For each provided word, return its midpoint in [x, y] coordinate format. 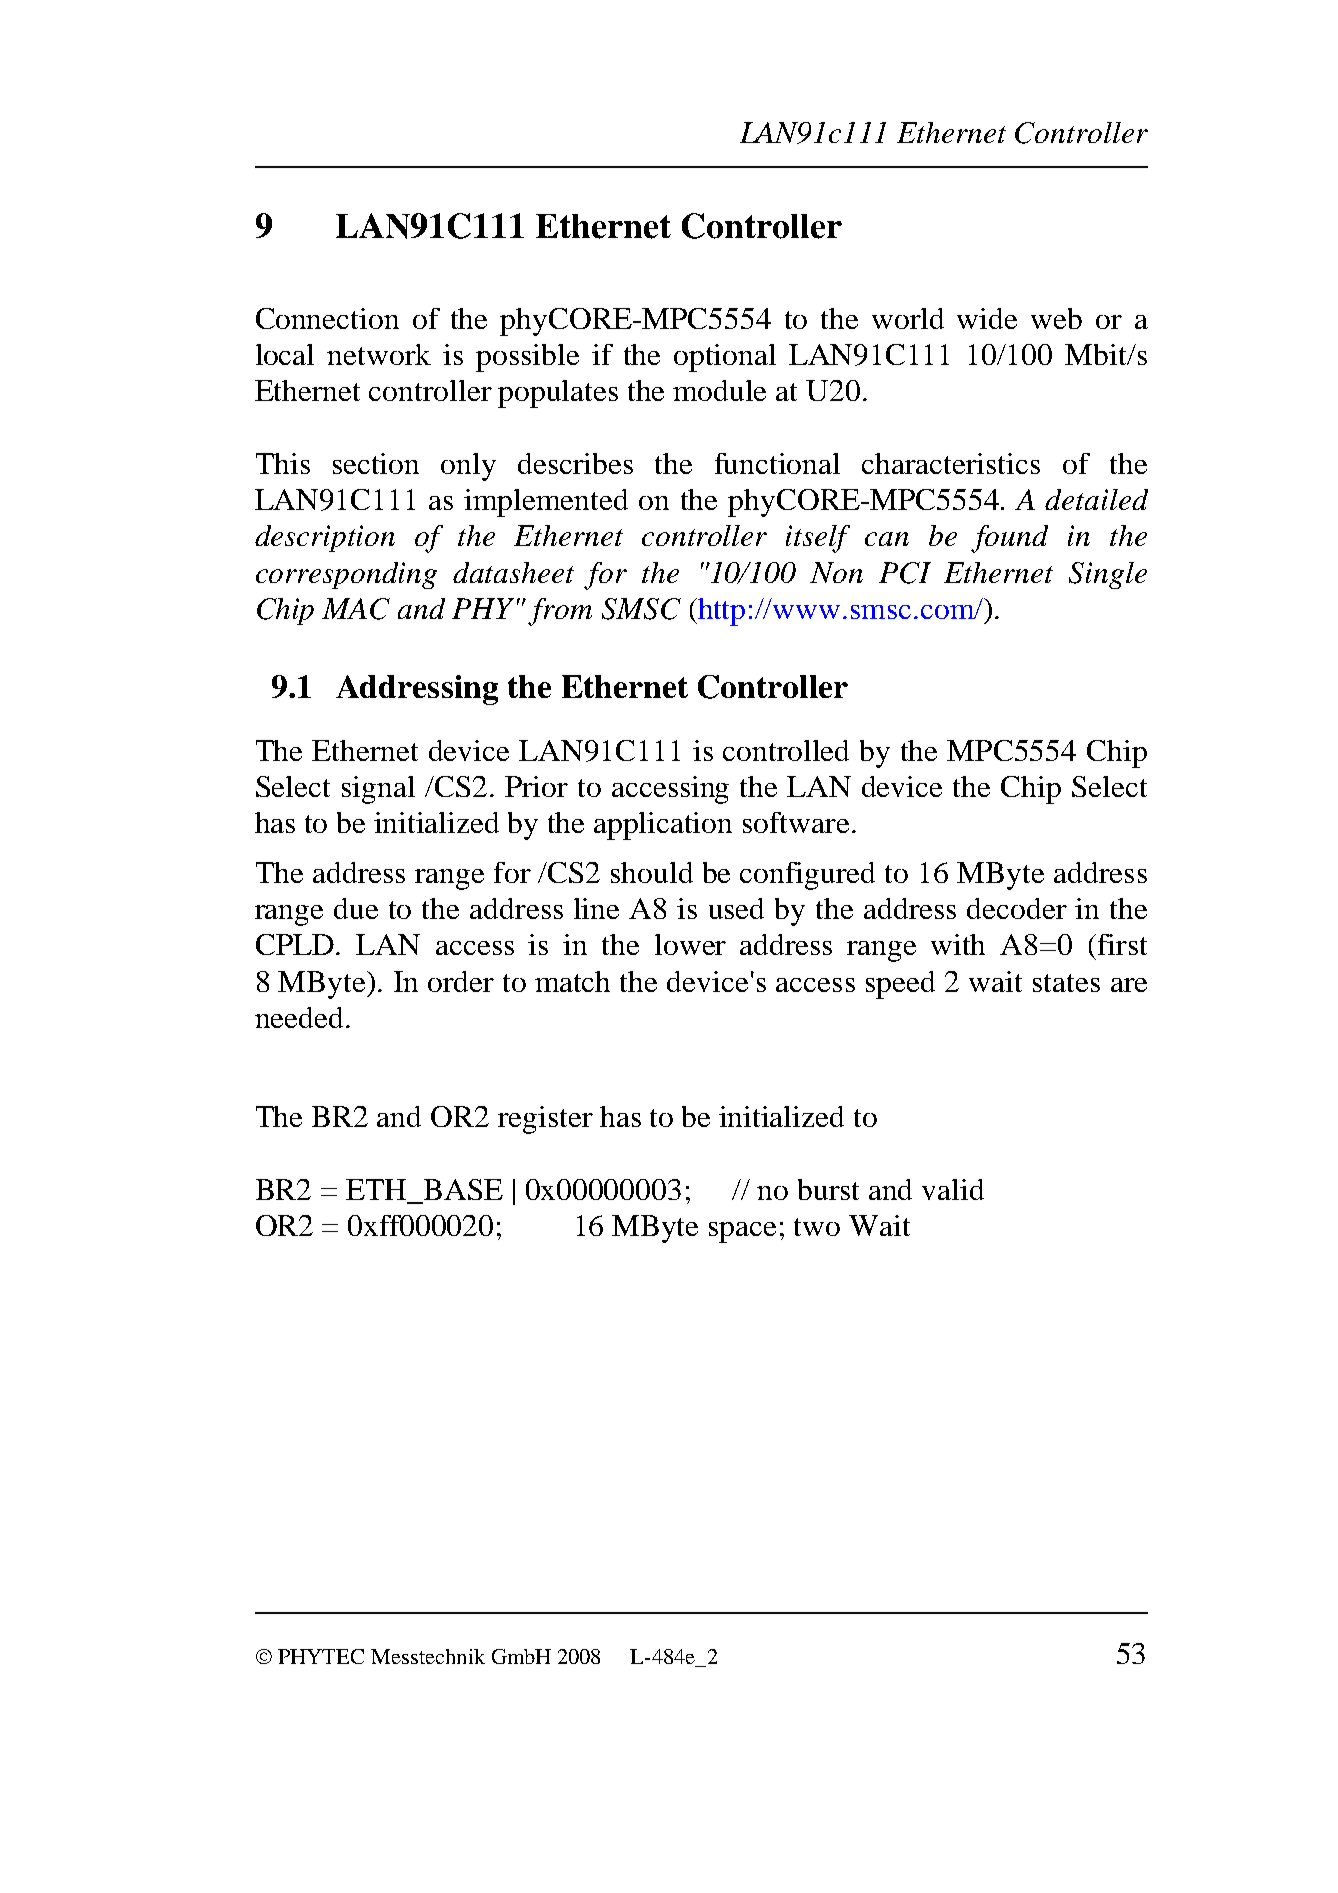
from [560, 612]
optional [725, 358]
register [545, 1120]
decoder [1017, 908]
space [742, 1232]
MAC [356, 609]
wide [987, 318]
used [736, 908]
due [356, 908]
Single [1108, 575]
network [379, 354]
